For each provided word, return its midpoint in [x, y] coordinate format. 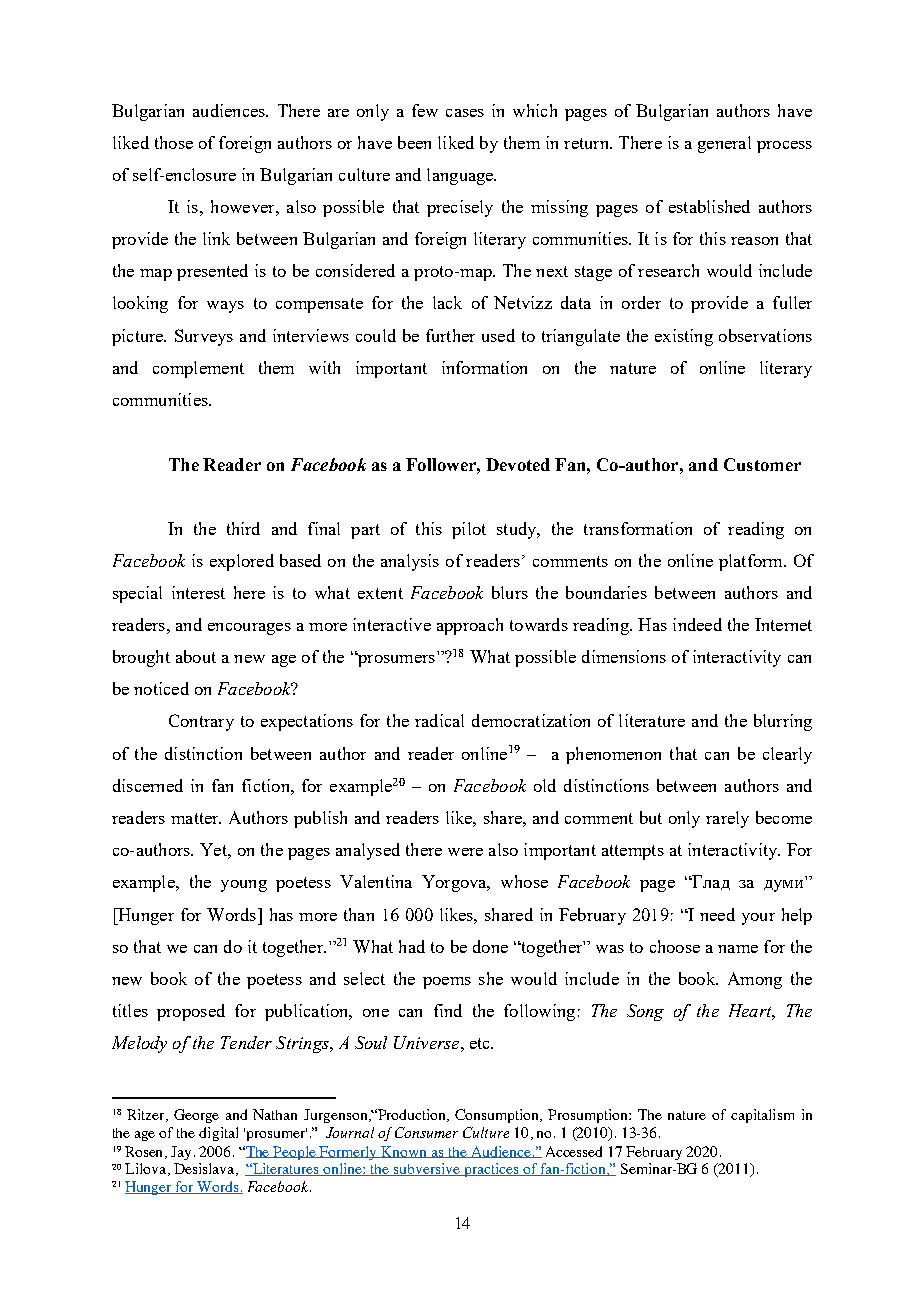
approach [470, 626]
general [724, 144]
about [196, 656]
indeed [697, 624]
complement [198, 369]
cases [465, 113]
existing [684, 337]
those [174, 142]
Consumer [426, 1132]
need [717, 914]
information [484, 367]
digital [218, 1134]
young [244, 886]
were [465, 852]
